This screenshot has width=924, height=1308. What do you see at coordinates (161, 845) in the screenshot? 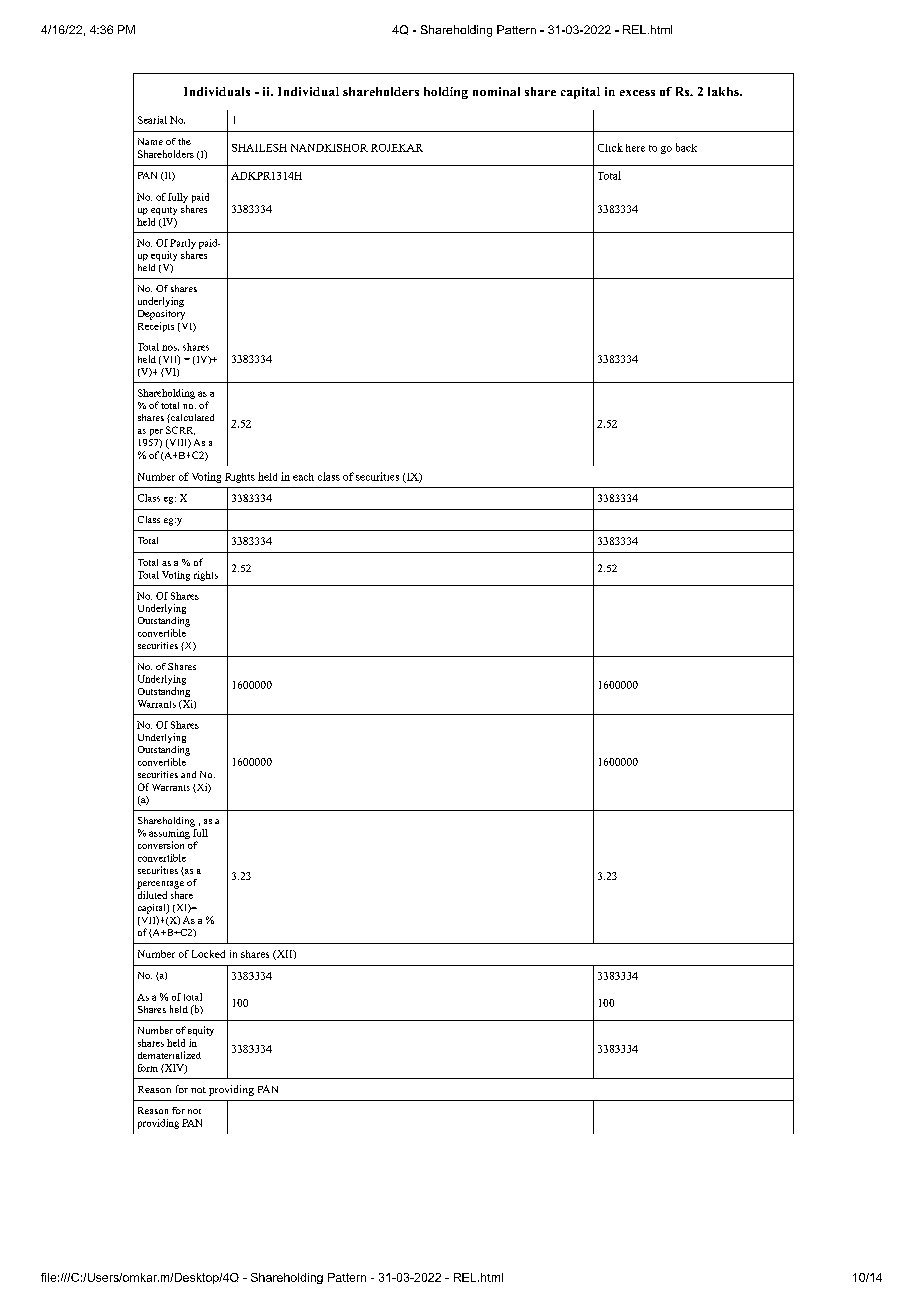
I see `conversion` at bounding box center [161, 845].
